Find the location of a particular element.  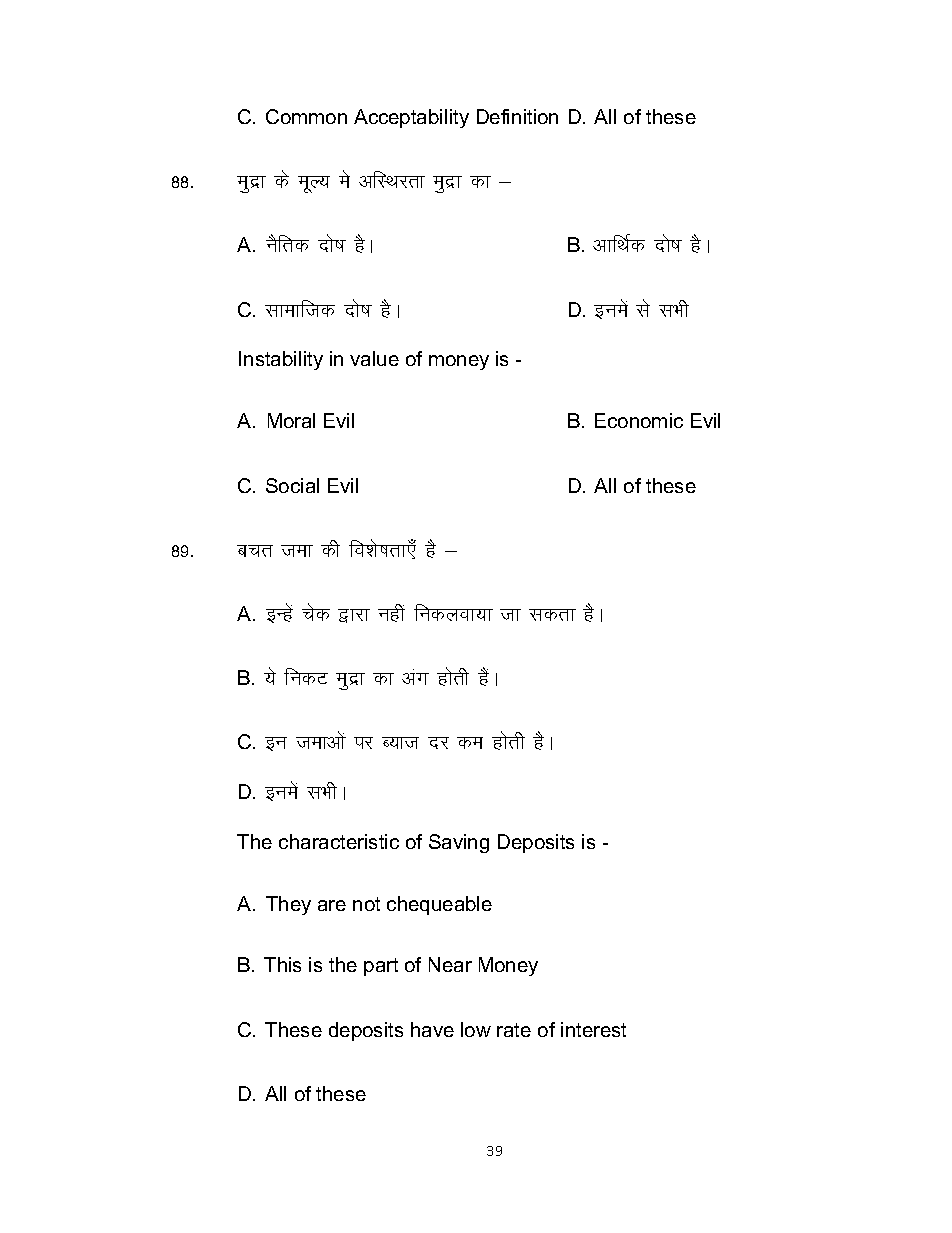

Near is located at coordinates (450, 964).
